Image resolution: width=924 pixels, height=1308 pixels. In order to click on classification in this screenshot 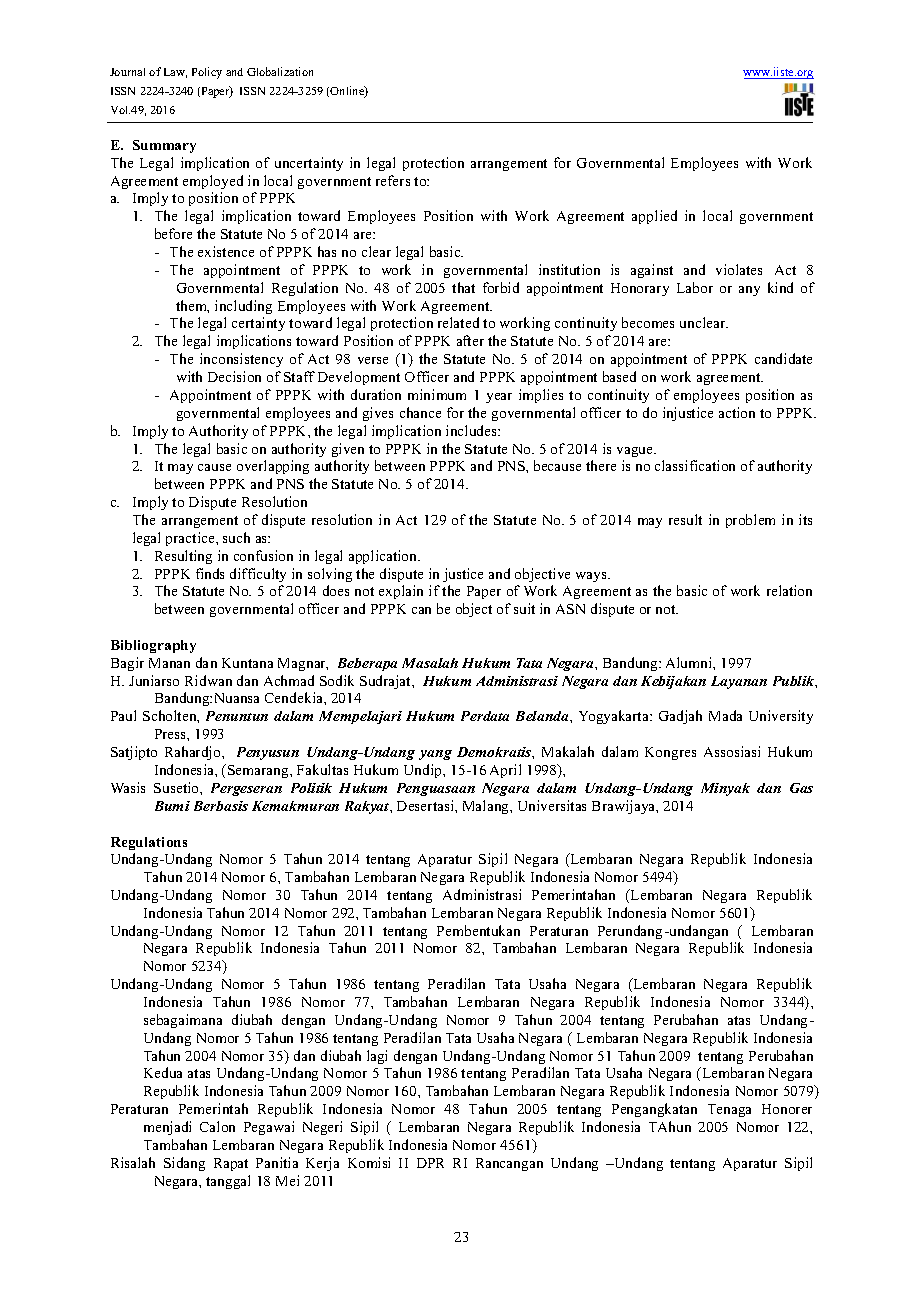, I will do `click(695, 465)`.
